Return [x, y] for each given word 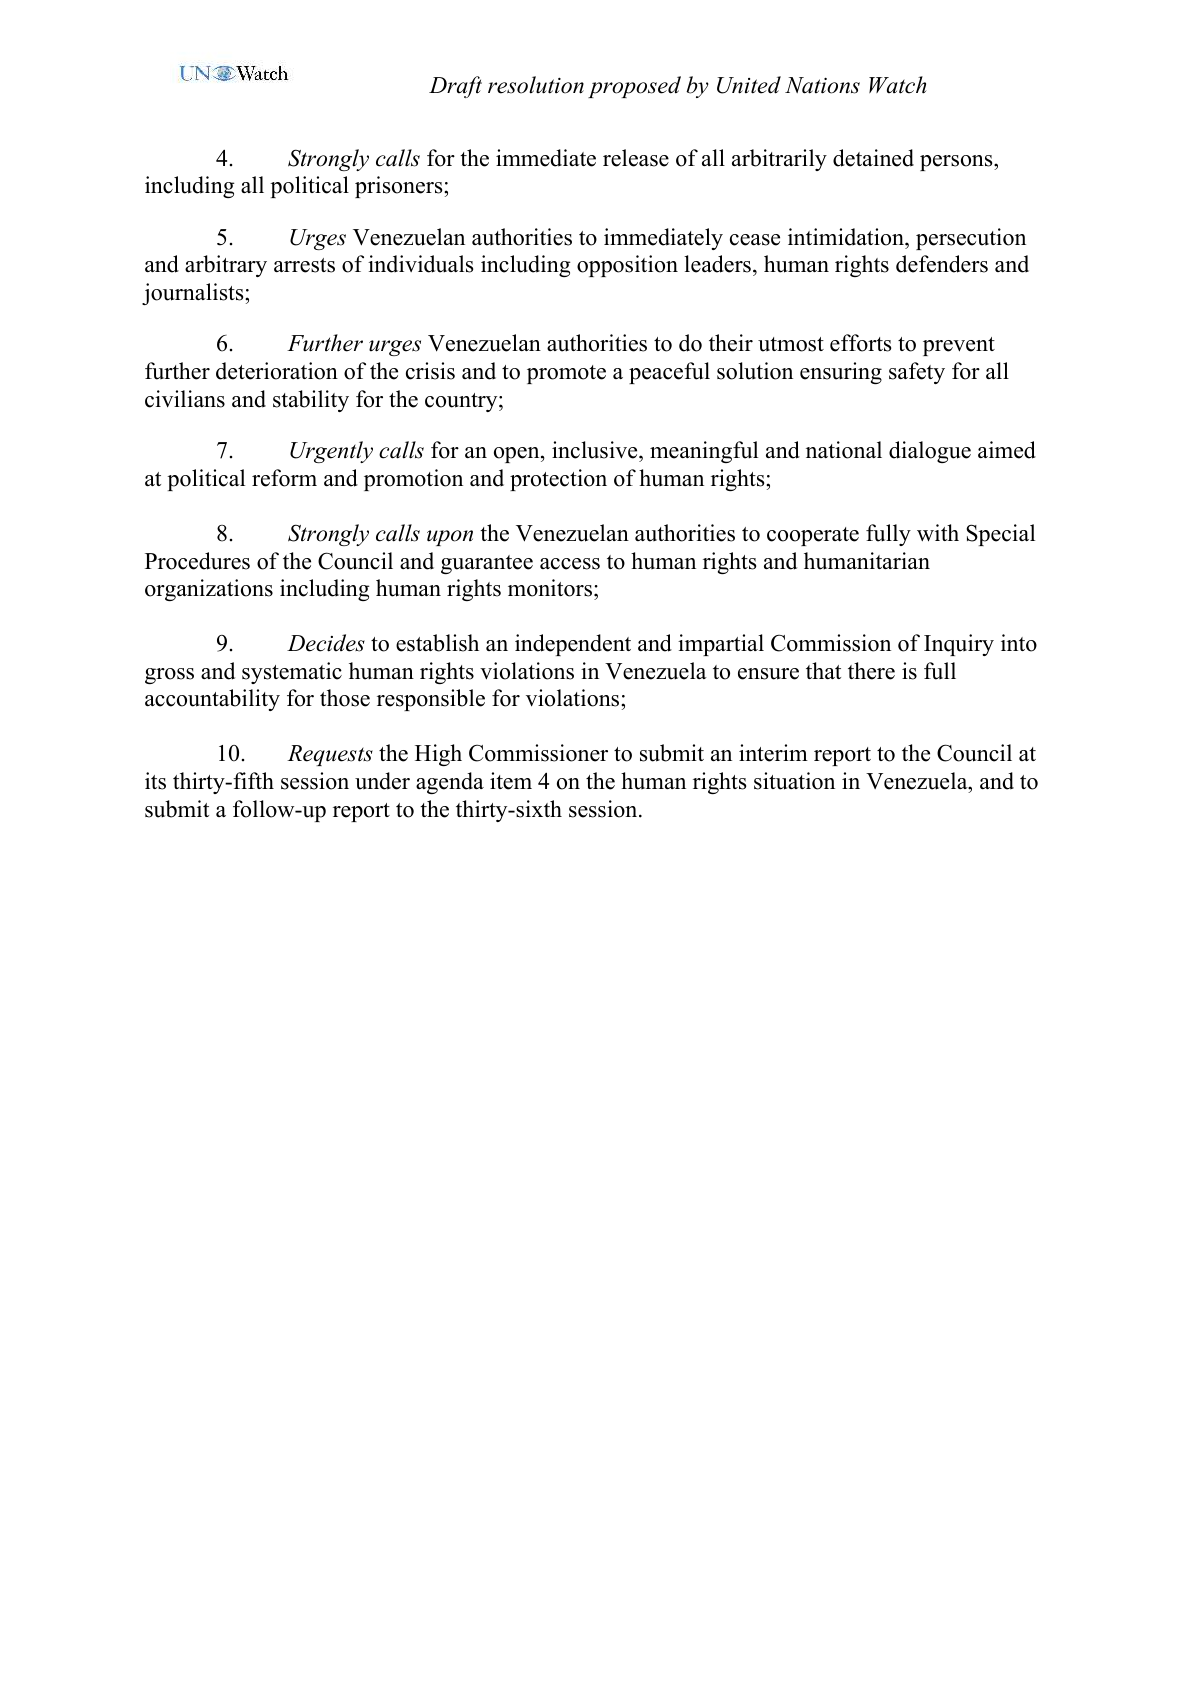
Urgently [331, 452]
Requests [330, 755]
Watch [898, 85]
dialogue [930, 452]
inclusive [596, 451]
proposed [634, 87]
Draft [455, 87]
